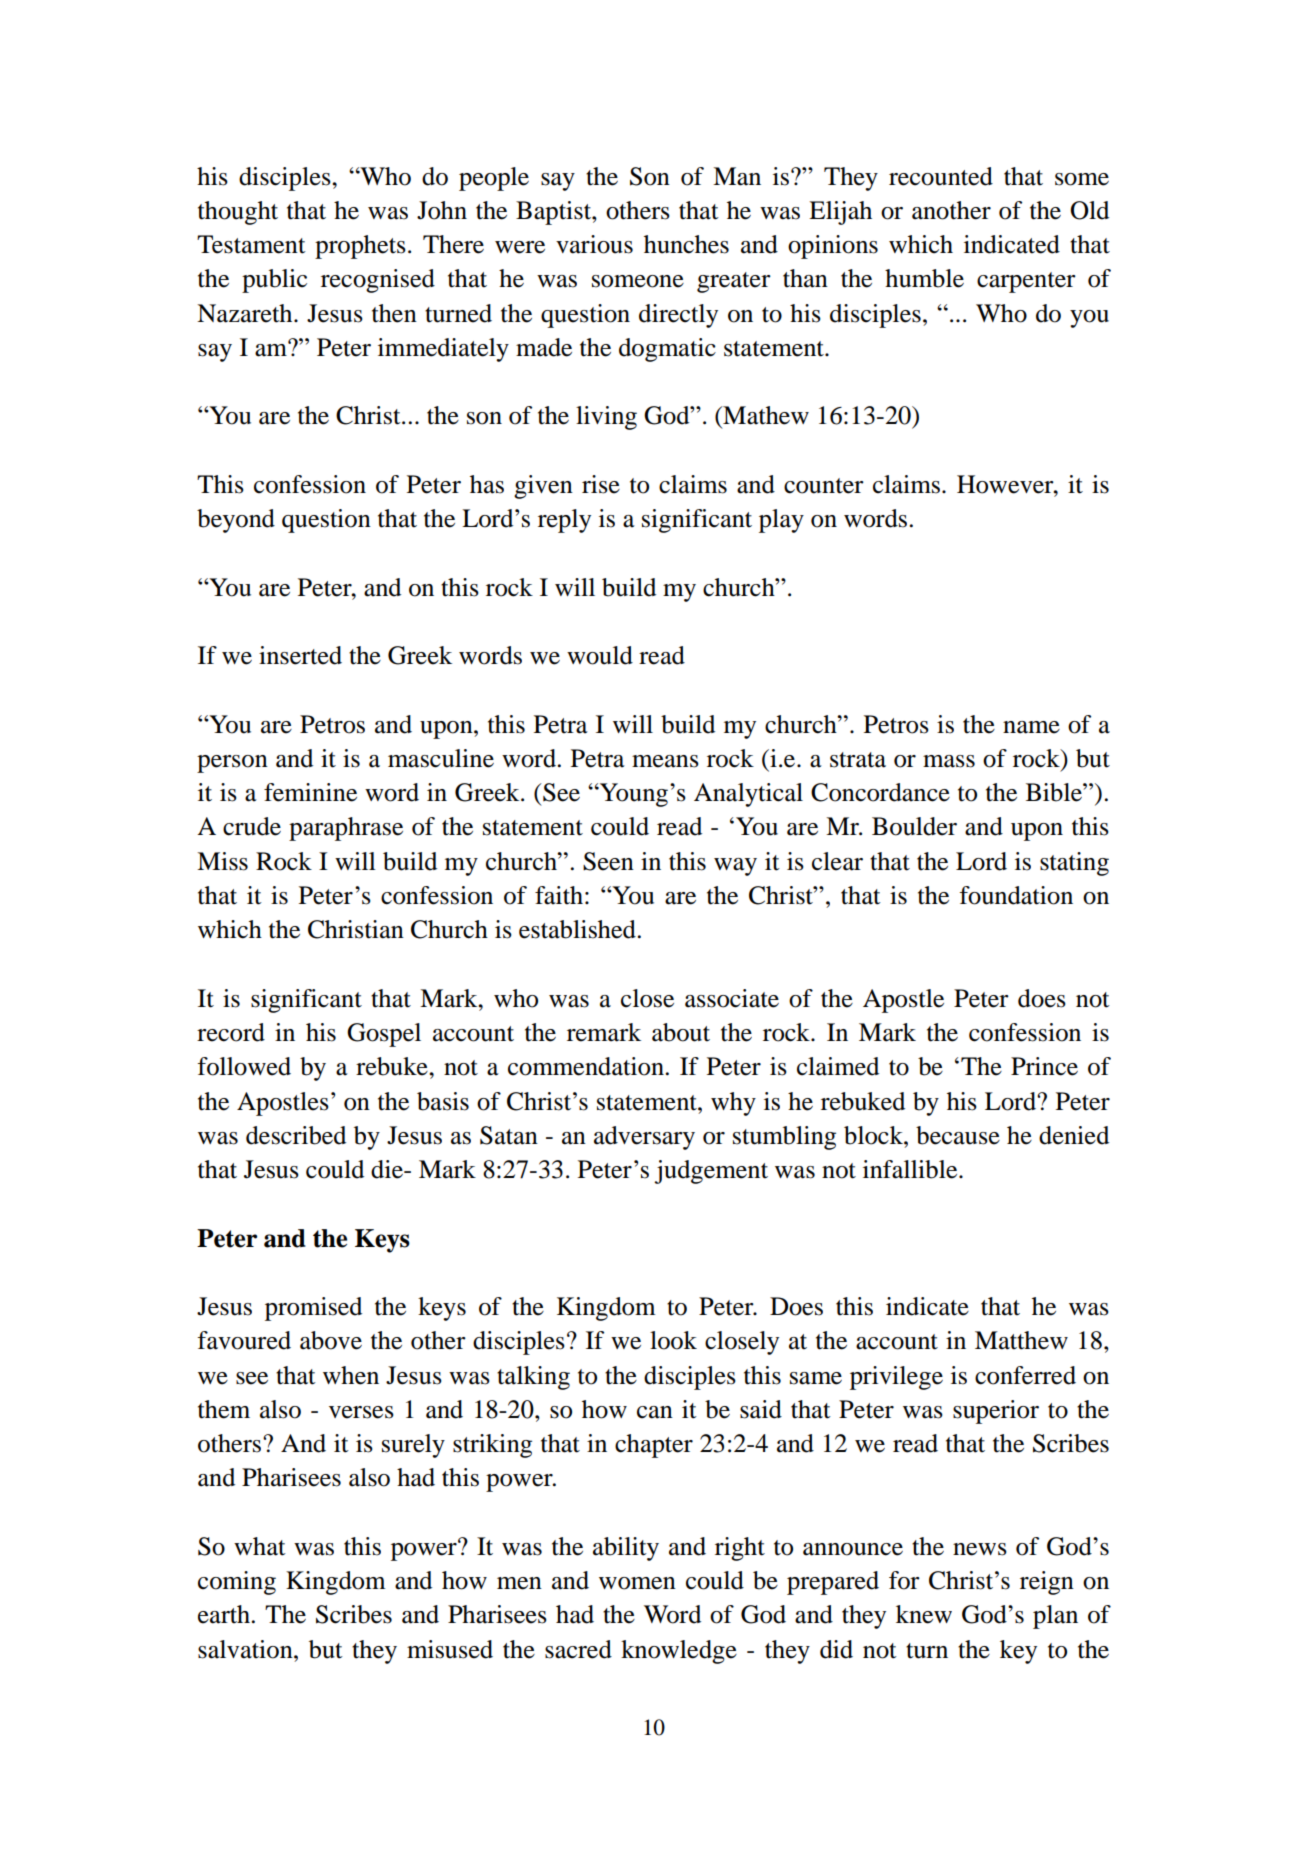 The height and width of the screenshot is (1849, 1307). What do you see at coordinates (346, 829) in the screenshot?
I see `paraphrase` at bounding box center [346, 829].
